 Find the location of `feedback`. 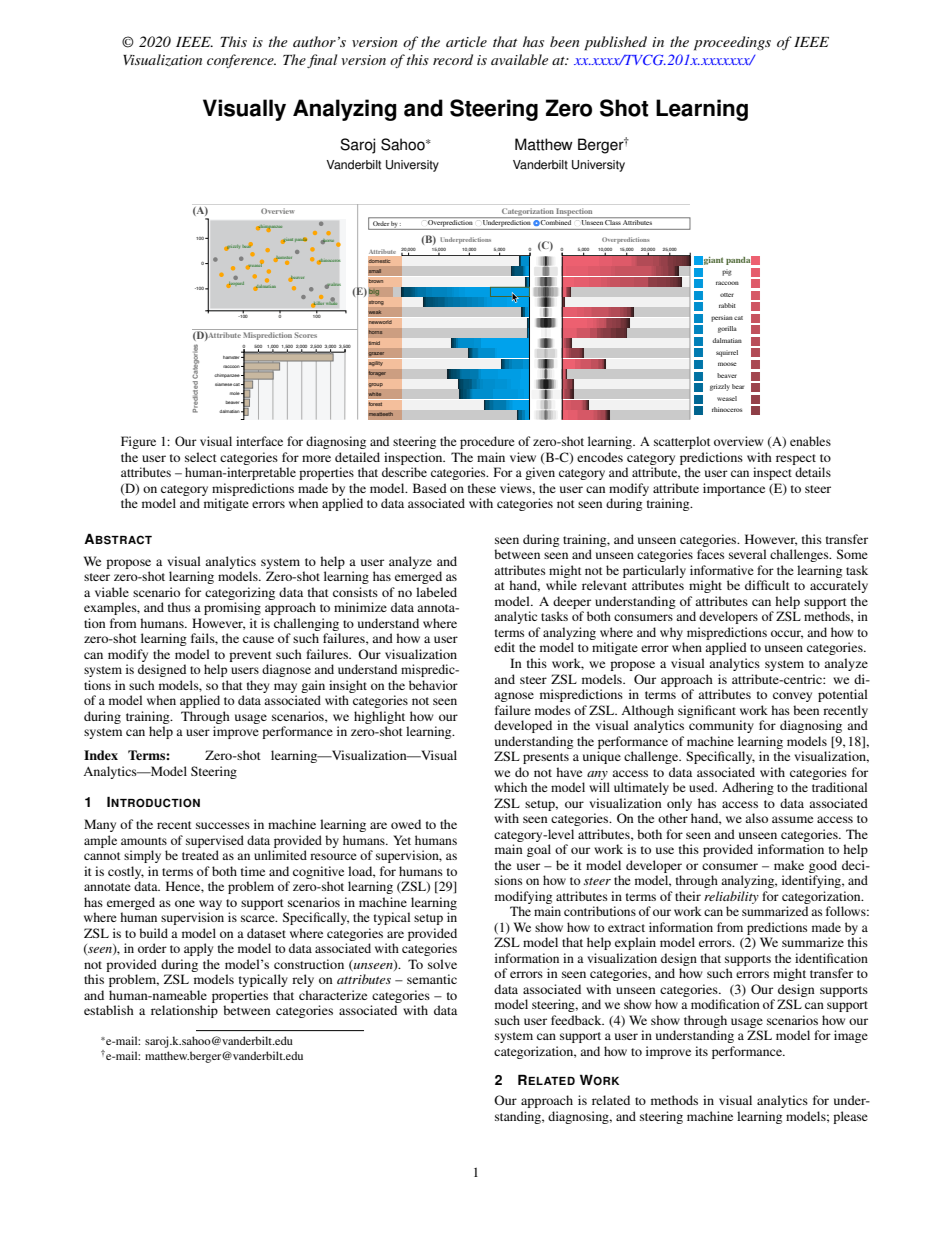

feedback is located at coordinates (577, 1020).
